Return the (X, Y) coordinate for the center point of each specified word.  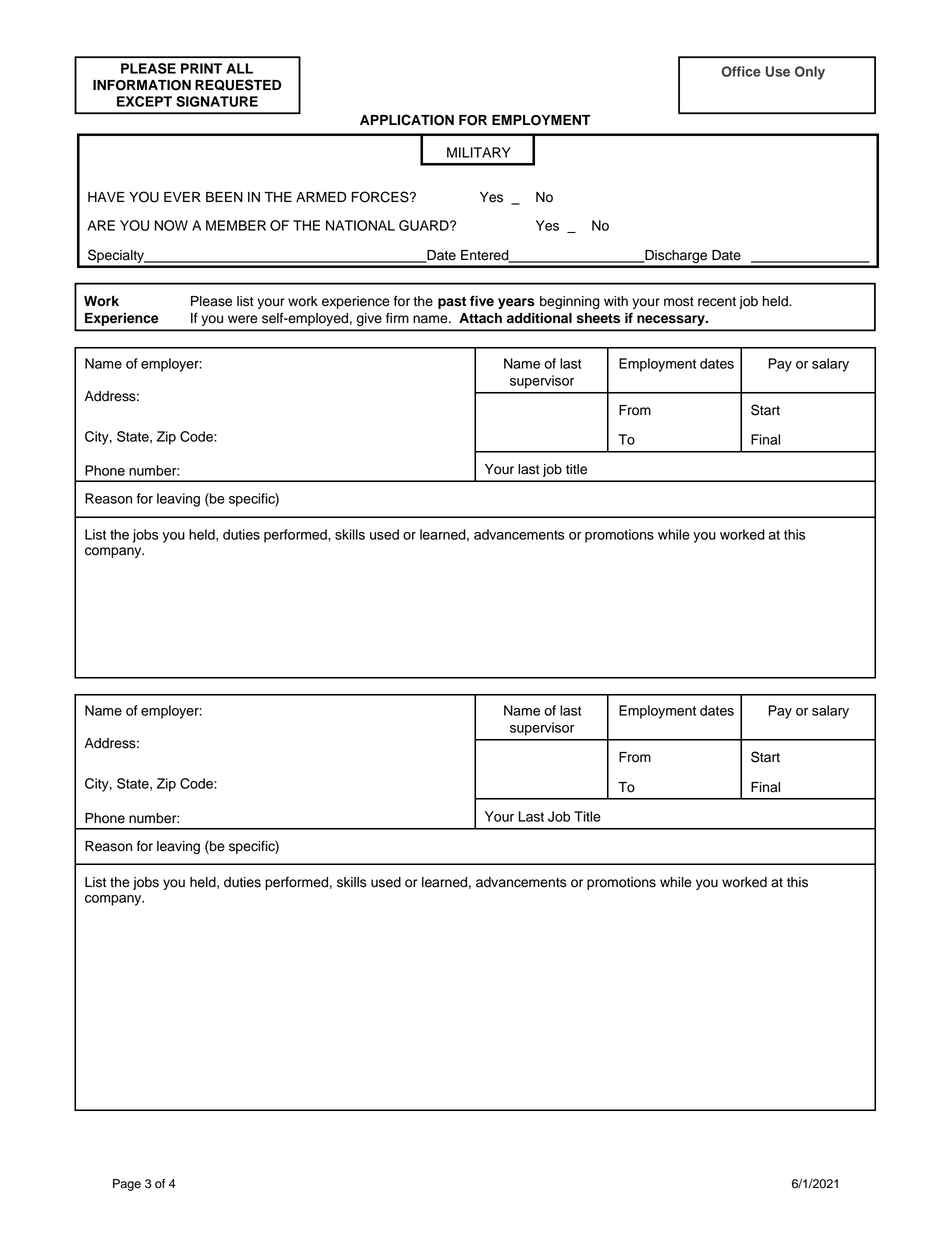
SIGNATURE (217, 101)
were (243, 319)
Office (741, 71)
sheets (598, 318)
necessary (672, 320)
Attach (480, 318)
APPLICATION (407, 120)
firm (397, 317)
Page (127, 1185)
